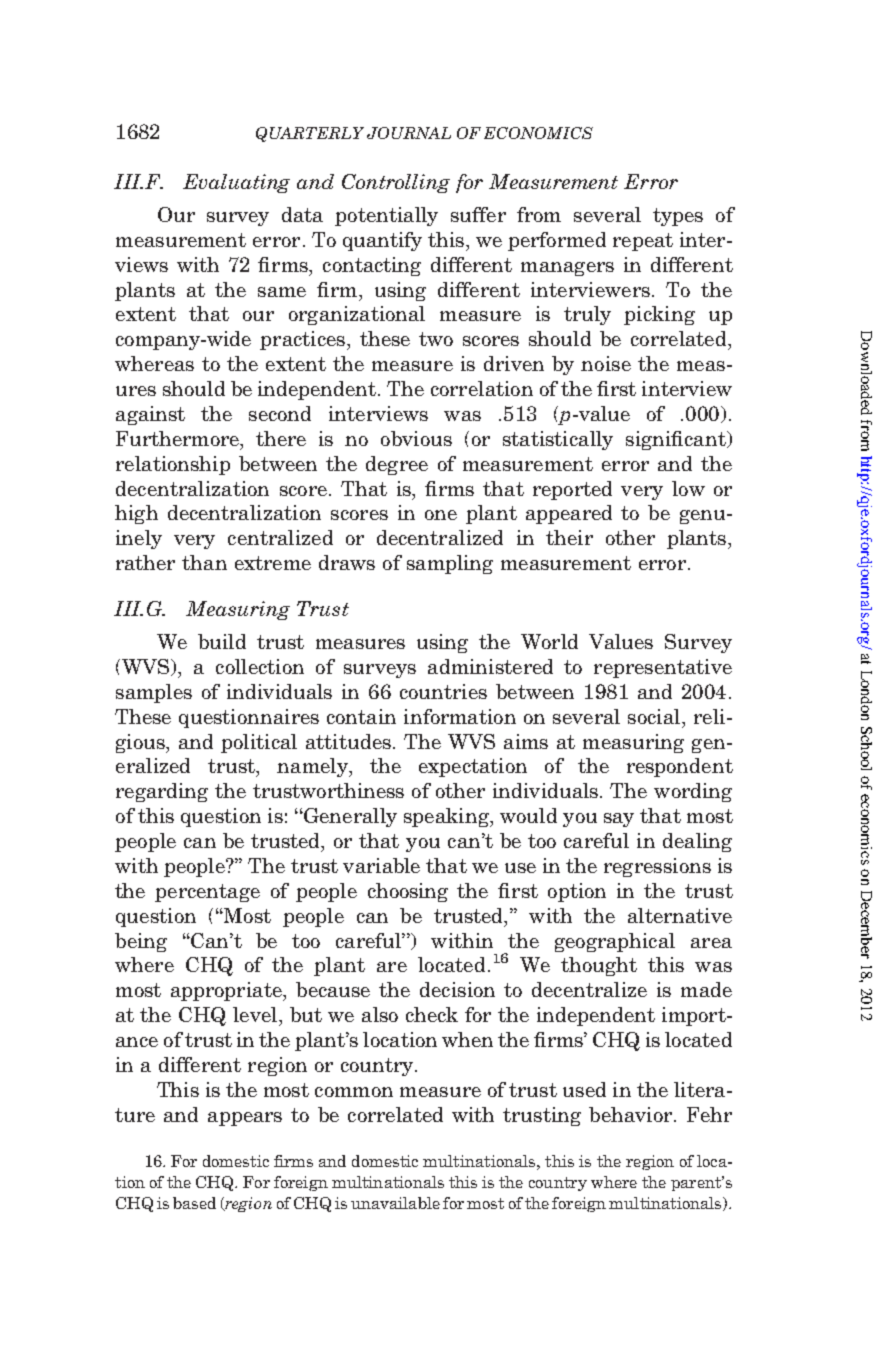  Describe the element at coordinates (443, 691) in the document. I see `countries` at that location.
